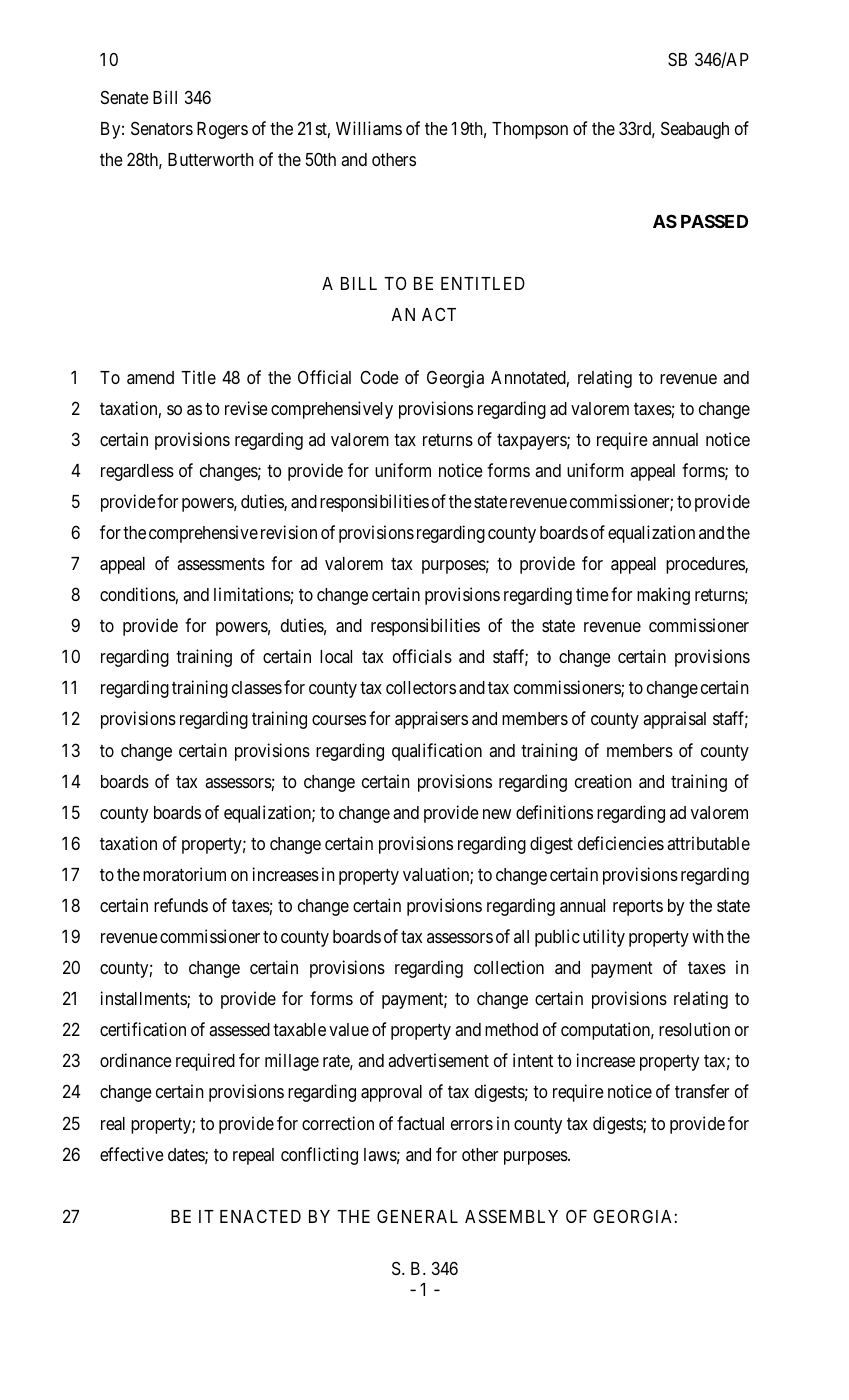  I want to click on making, so click(663, 596).
